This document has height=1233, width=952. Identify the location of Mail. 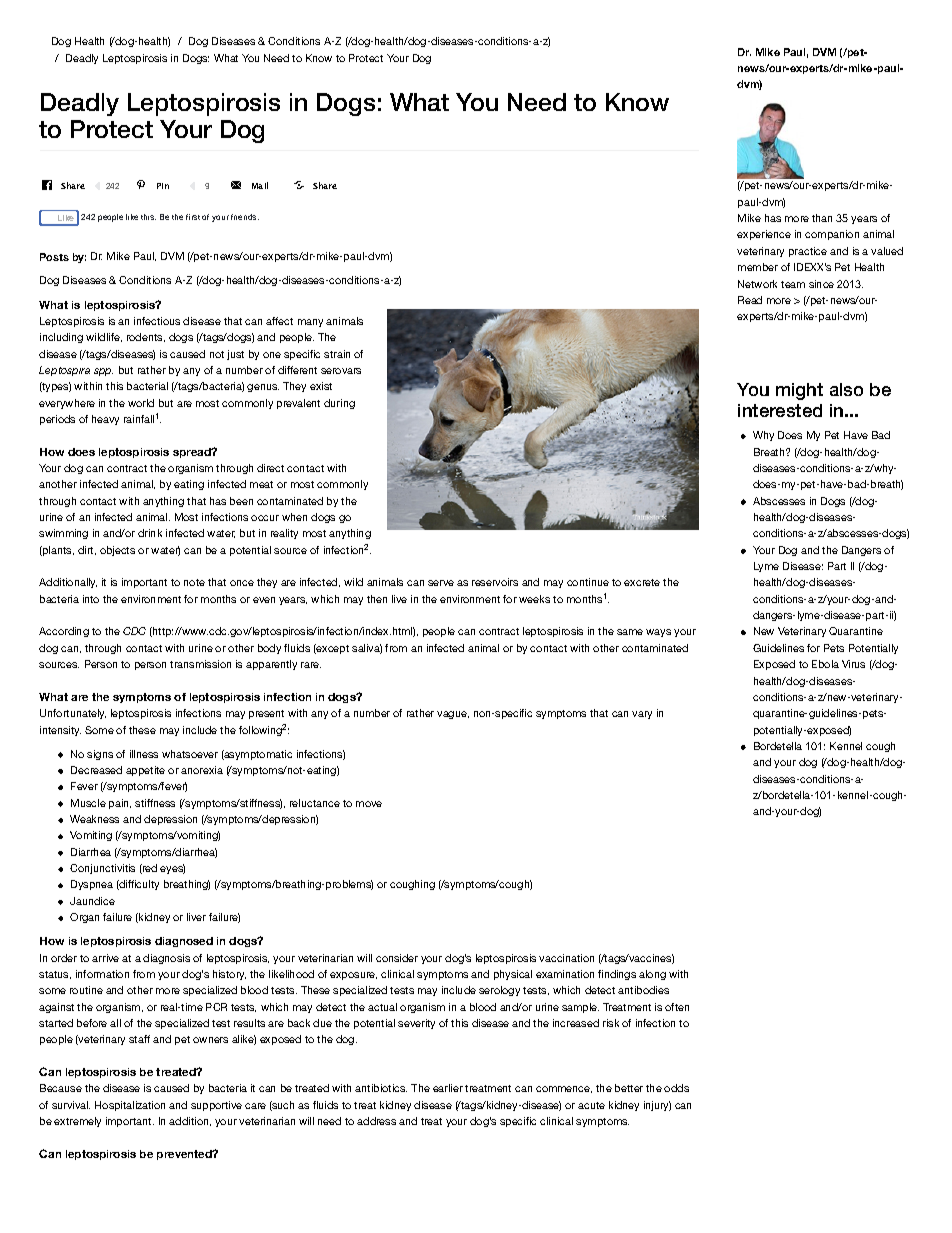
(260, 185).
